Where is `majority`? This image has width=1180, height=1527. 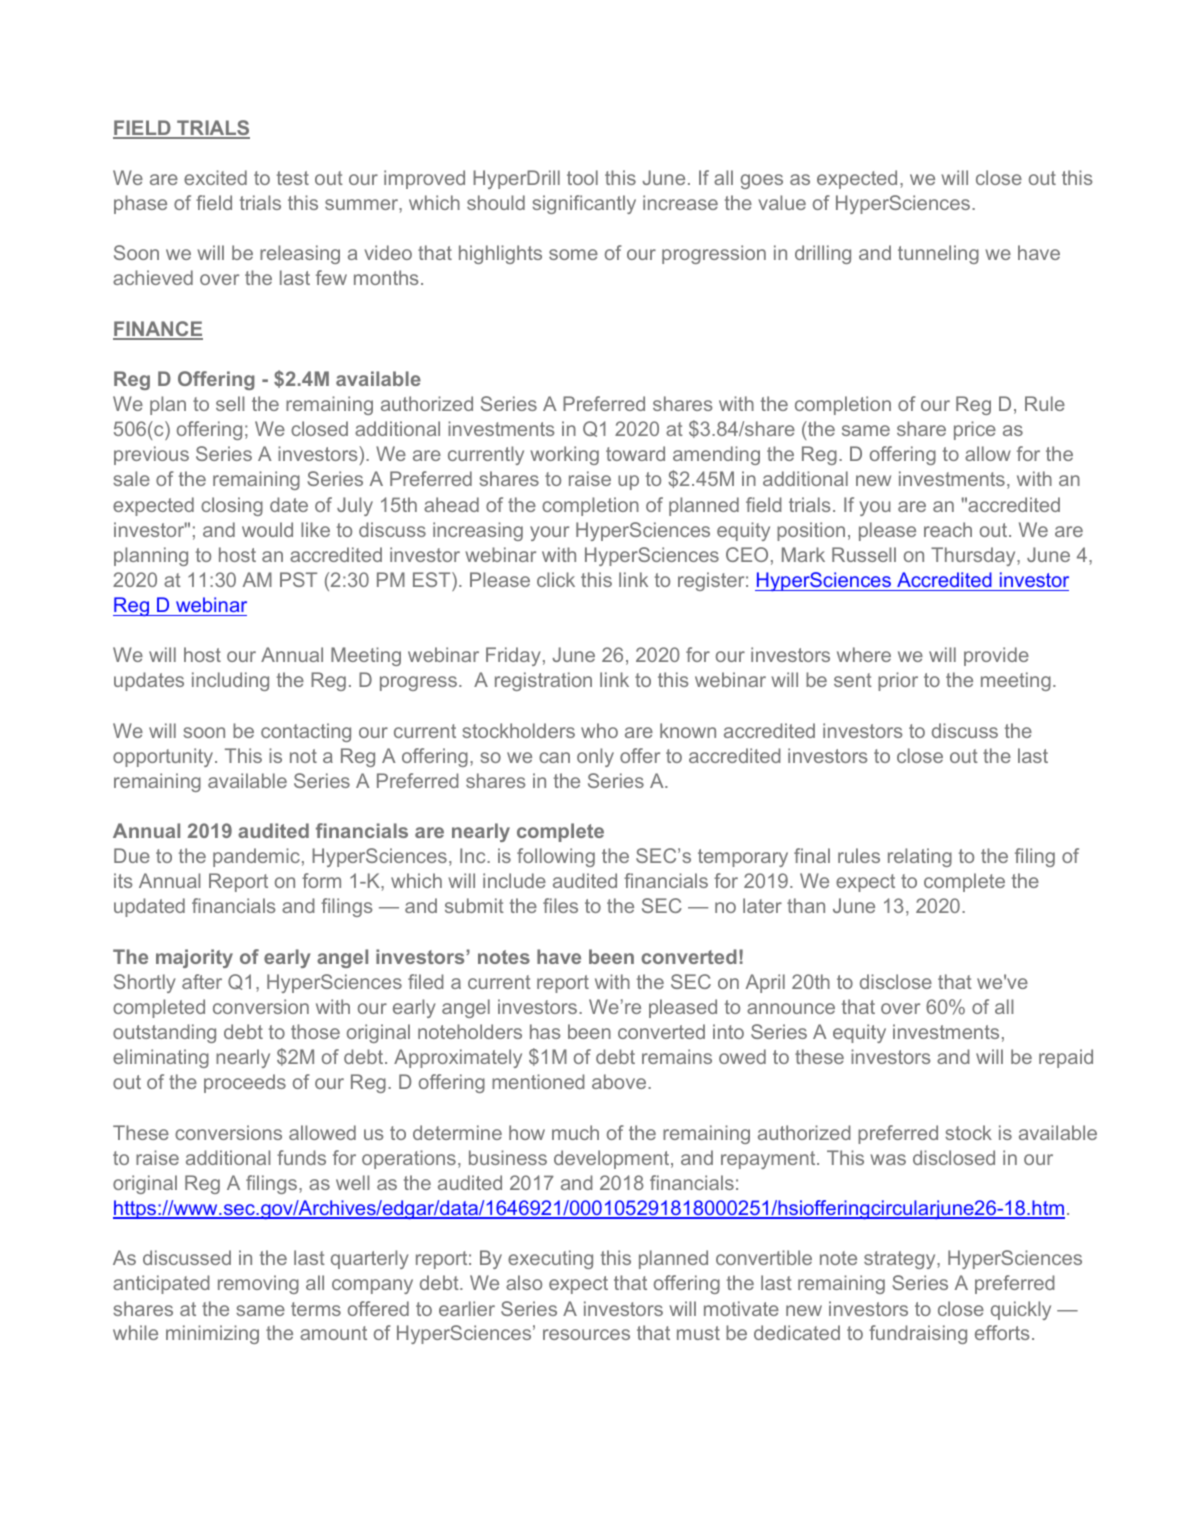
majority is located at coordinates (194, 958).
